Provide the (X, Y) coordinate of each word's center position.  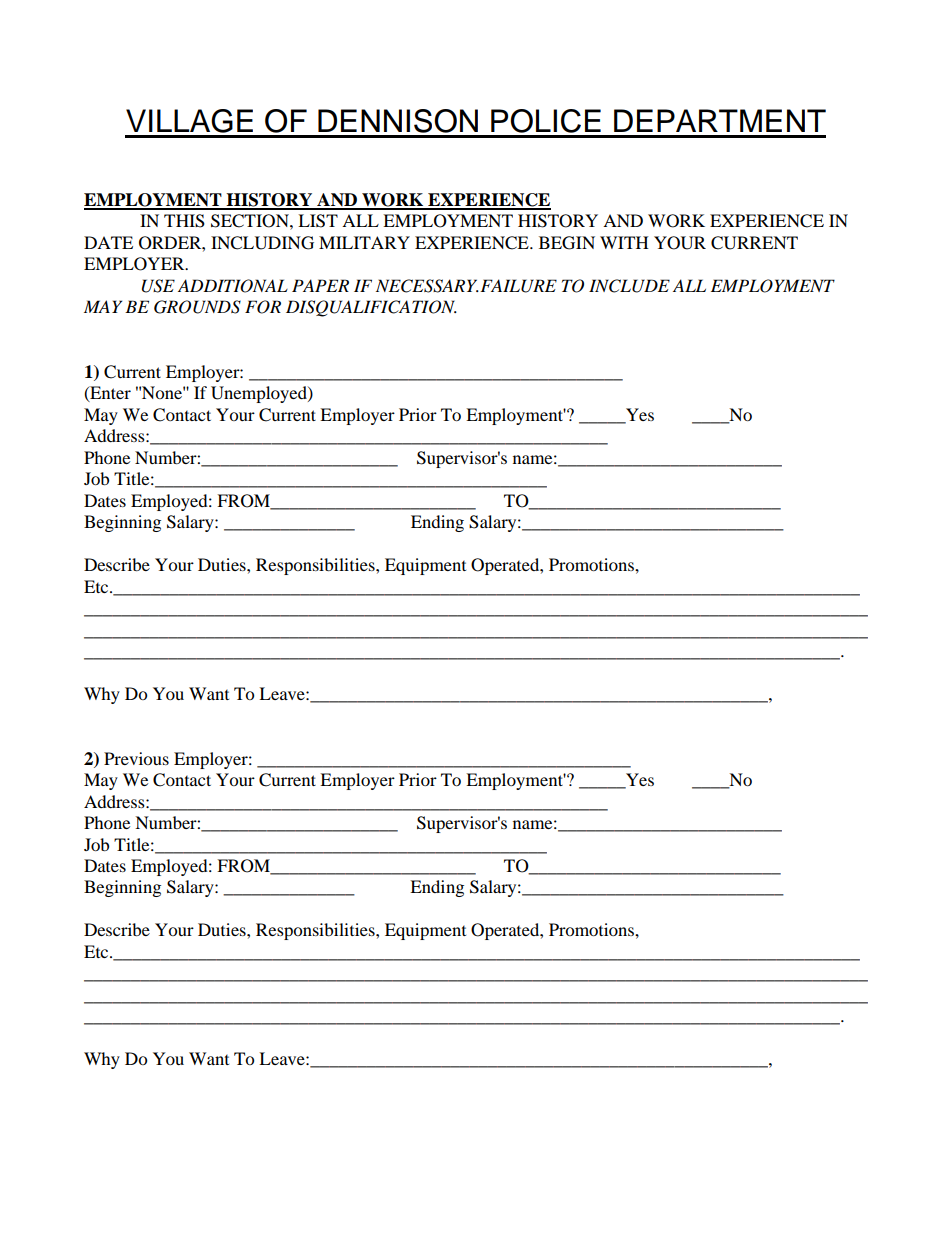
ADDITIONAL (233, 286)
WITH (624, 242)
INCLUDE (629, 286)
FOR (263, 307)
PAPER (320, 285)
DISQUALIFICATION (371, 308)
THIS (184, 221)
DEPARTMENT (720, 120)
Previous (136, 758)
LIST (318, 221)
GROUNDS (197, 307)
